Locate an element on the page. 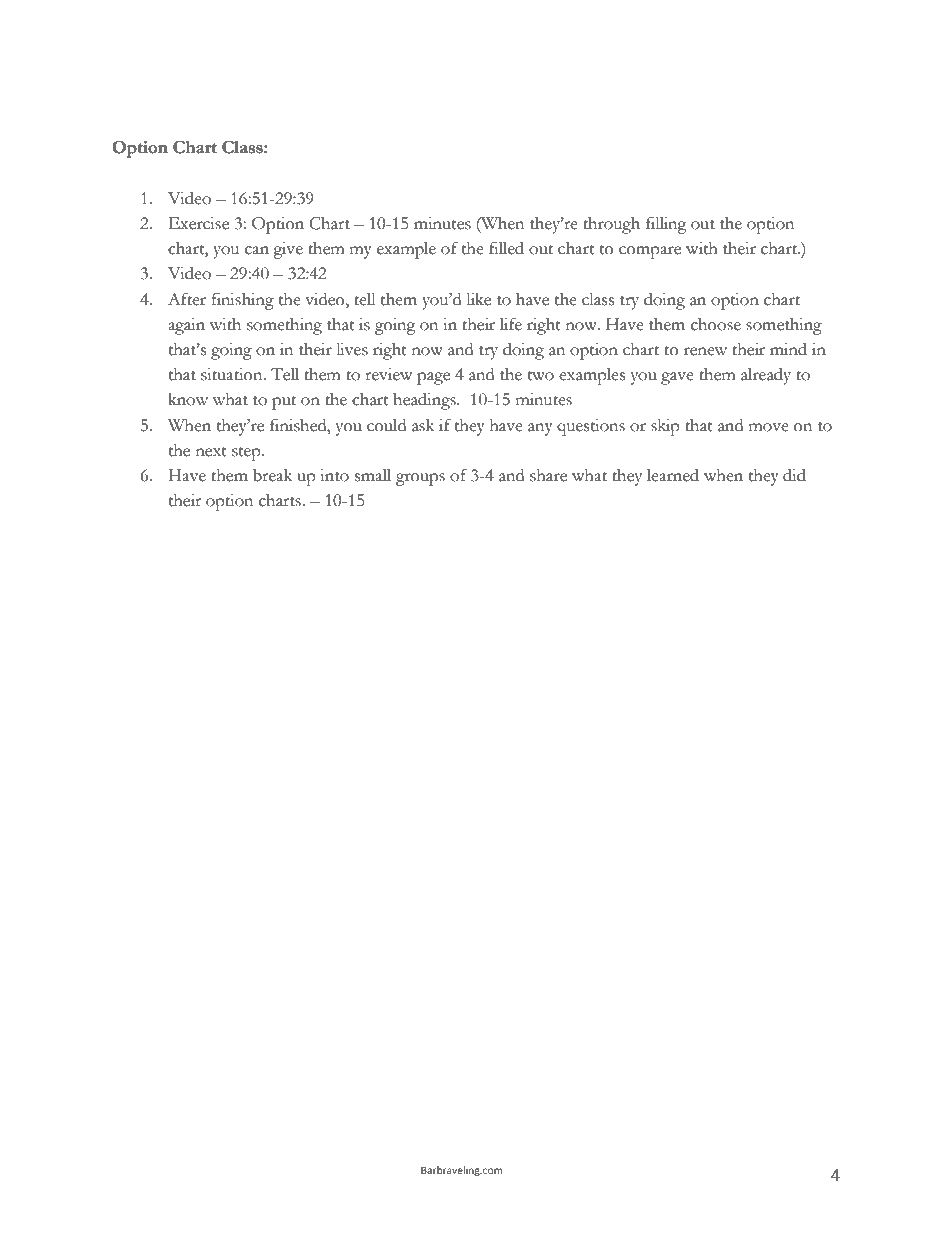  filling is located at coordinates (666, 225).
